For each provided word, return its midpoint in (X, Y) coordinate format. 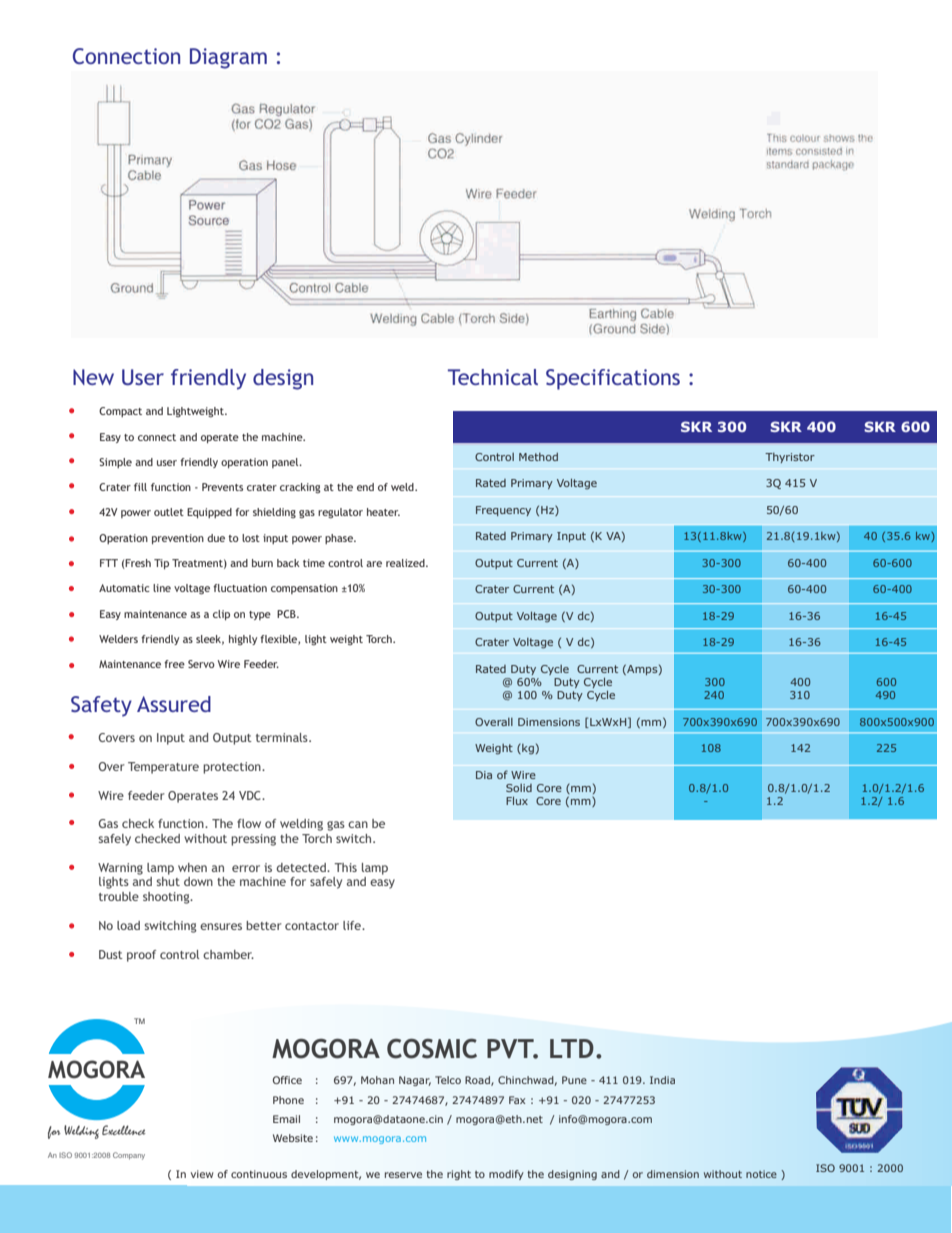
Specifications (613, 379)
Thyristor (790, 458)
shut (168, 881)
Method (538, 457)
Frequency (503, 511)
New (93, 377)
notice (761, 1174)
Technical (493, 377)
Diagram (228, 58)
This (345, 867)
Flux (517, 801)
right (459, 1175)
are (374, 564)
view (202, 1174)
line (162, 588)
